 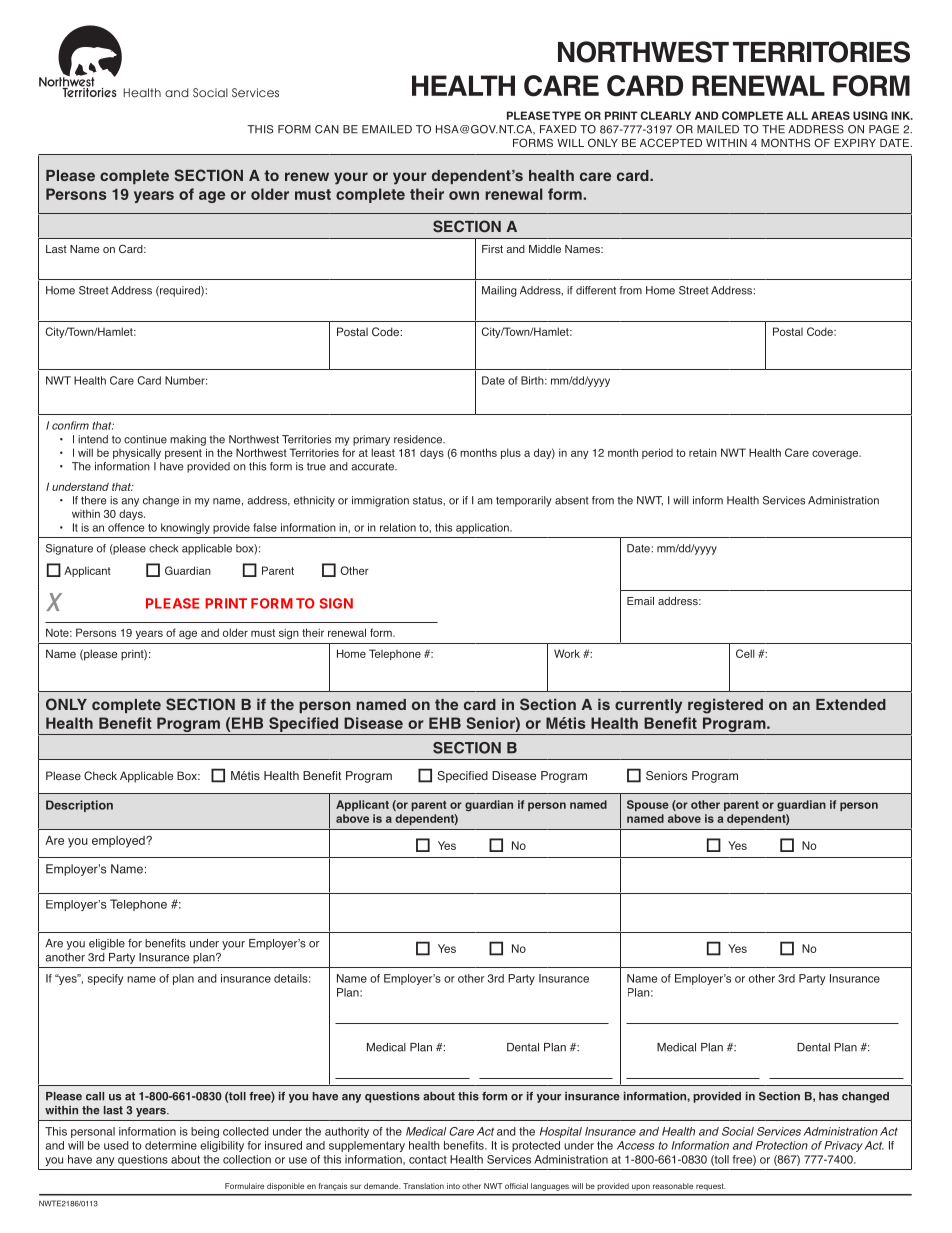 I want to click on areas, so click(x=830, y=115).
